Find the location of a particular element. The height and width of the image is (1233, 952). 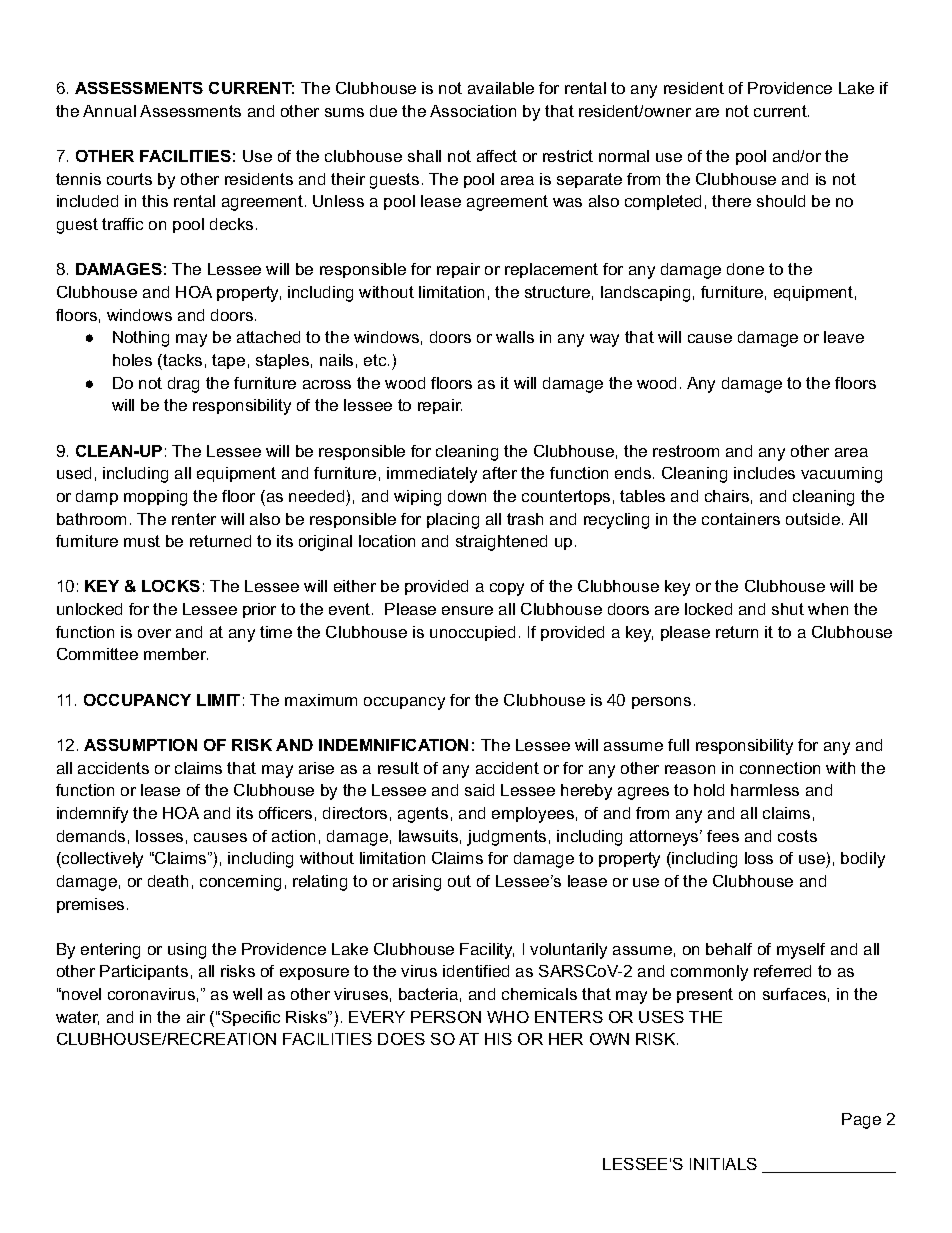

DOES is located at coordinates (401, 1039).
